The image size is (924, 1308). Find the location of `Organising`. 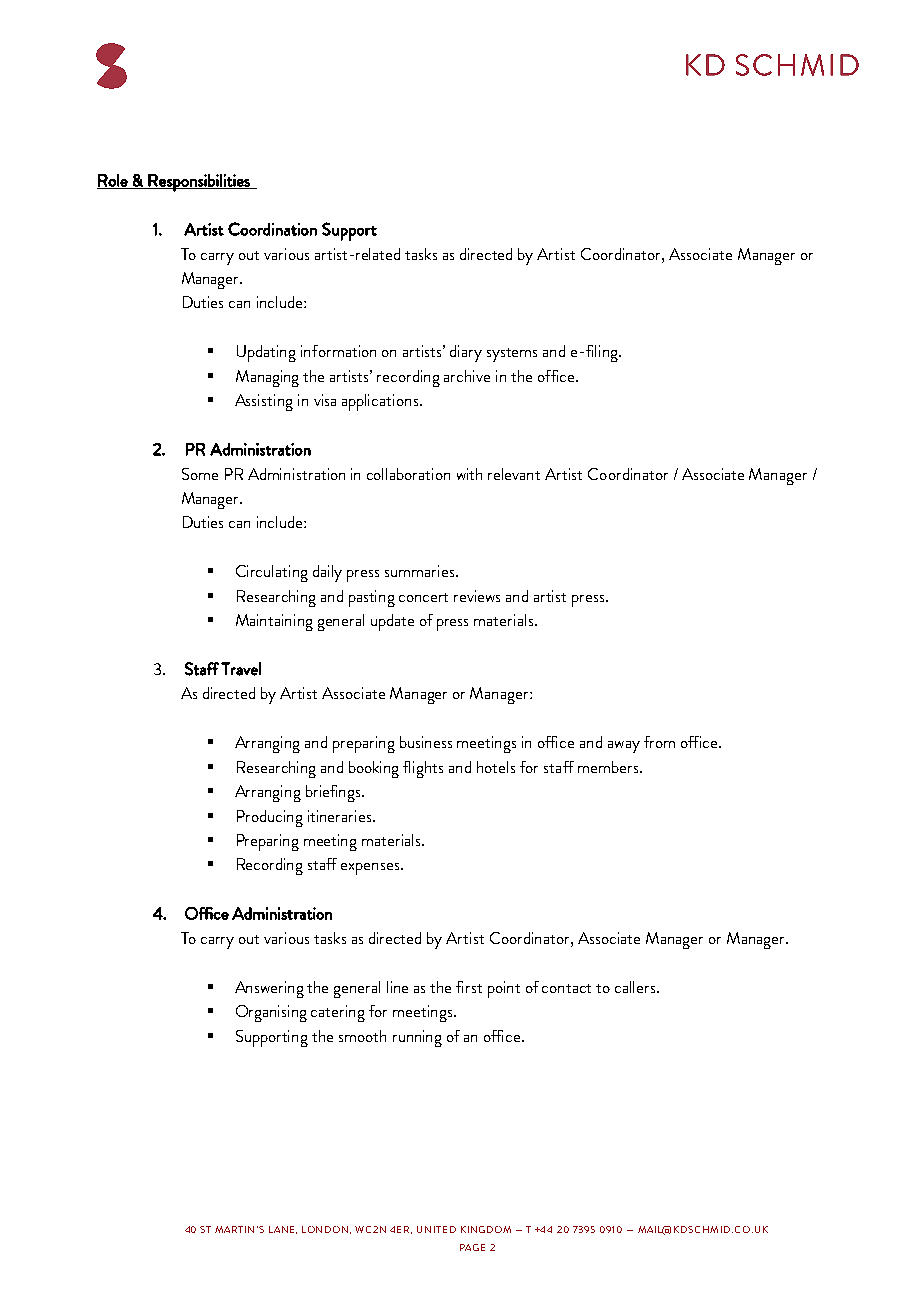

Organising is located at coordinates (271, 1013).
